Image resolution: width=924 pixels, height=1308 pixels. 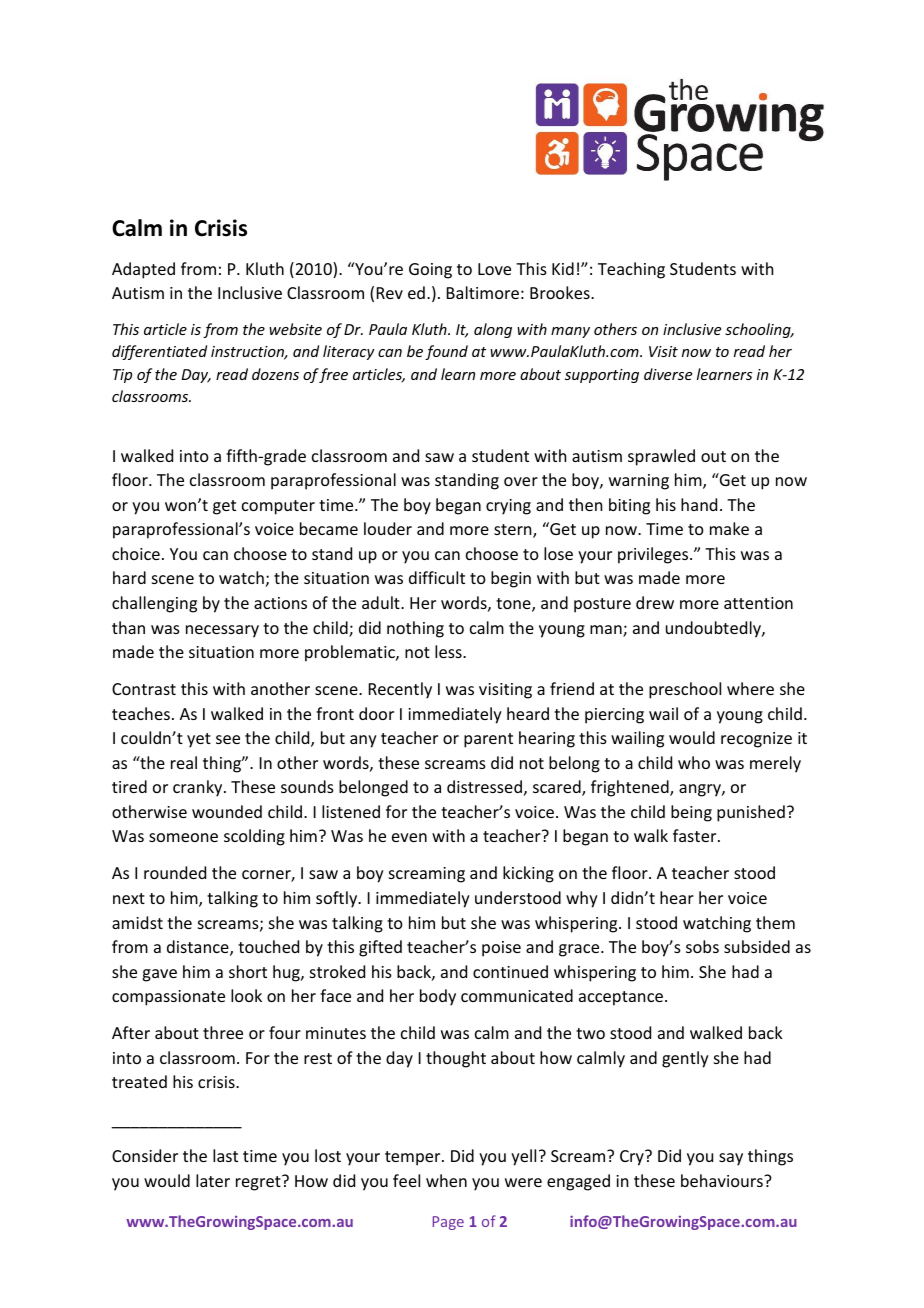 What do you see at coordinates (631, 270) in the screenshot?
I see `Teaching` at bounding box center [631, 270].
